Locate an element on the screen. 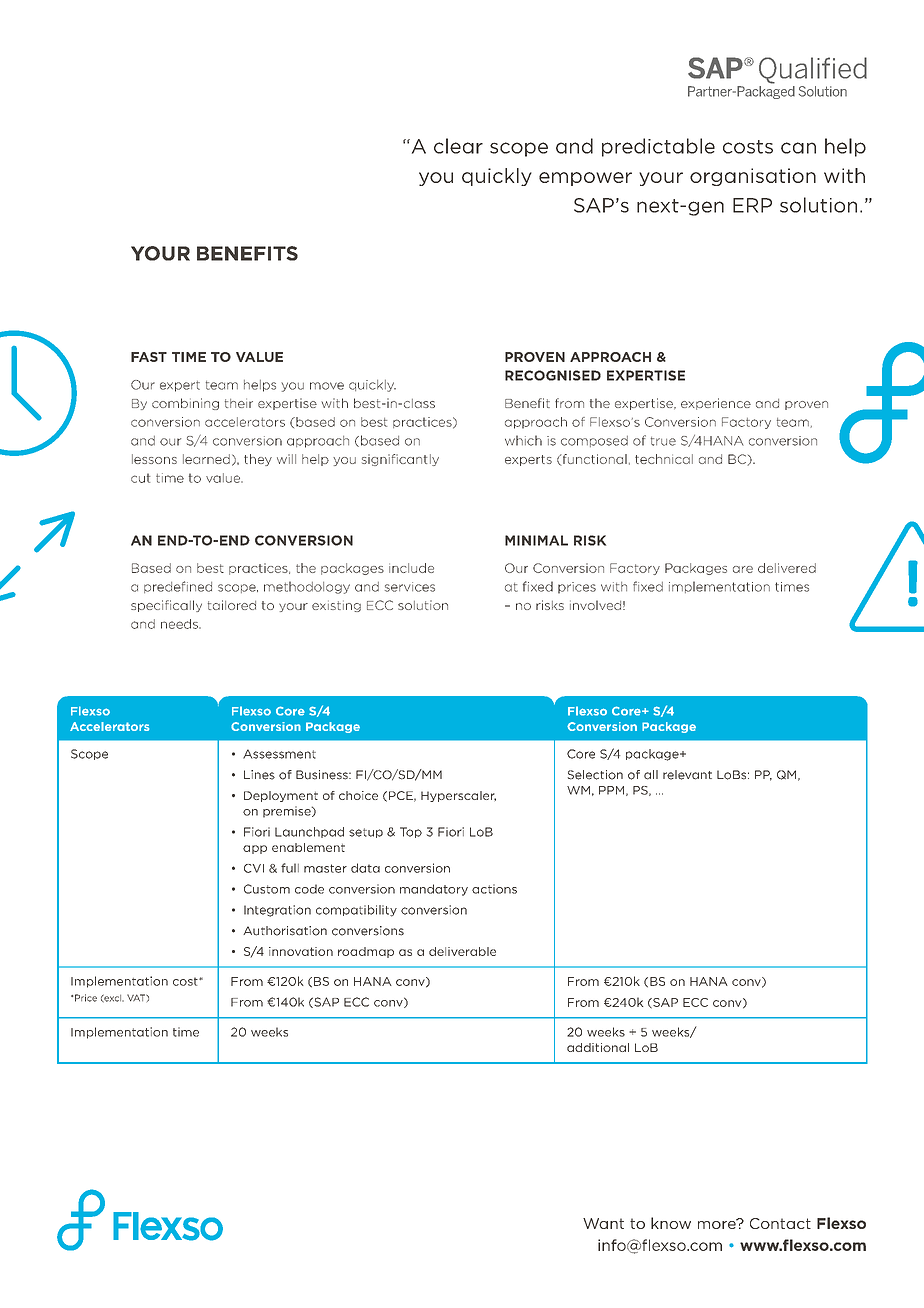 This screenshot has height=1308, width=924. FAST is located at coordinates (149, 357).
